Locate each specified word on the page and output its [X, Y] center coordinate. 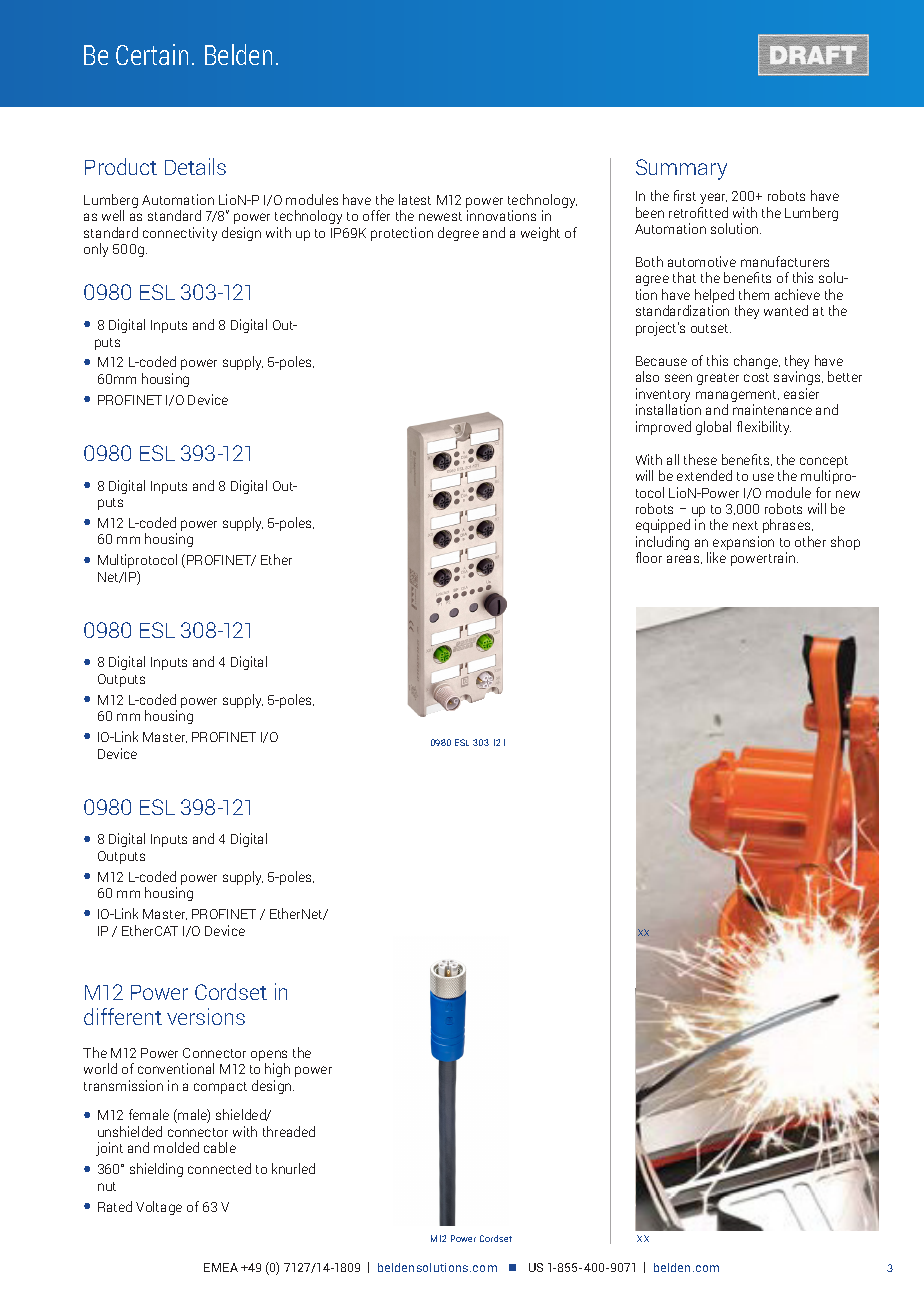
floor [649, 557]
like [716, 557]
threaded [289, 1131]
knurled [293, 1168]
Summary [681, 169]
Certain [152, 54]
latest [415, 199]
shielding [156, 1170]
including [662, 544]
